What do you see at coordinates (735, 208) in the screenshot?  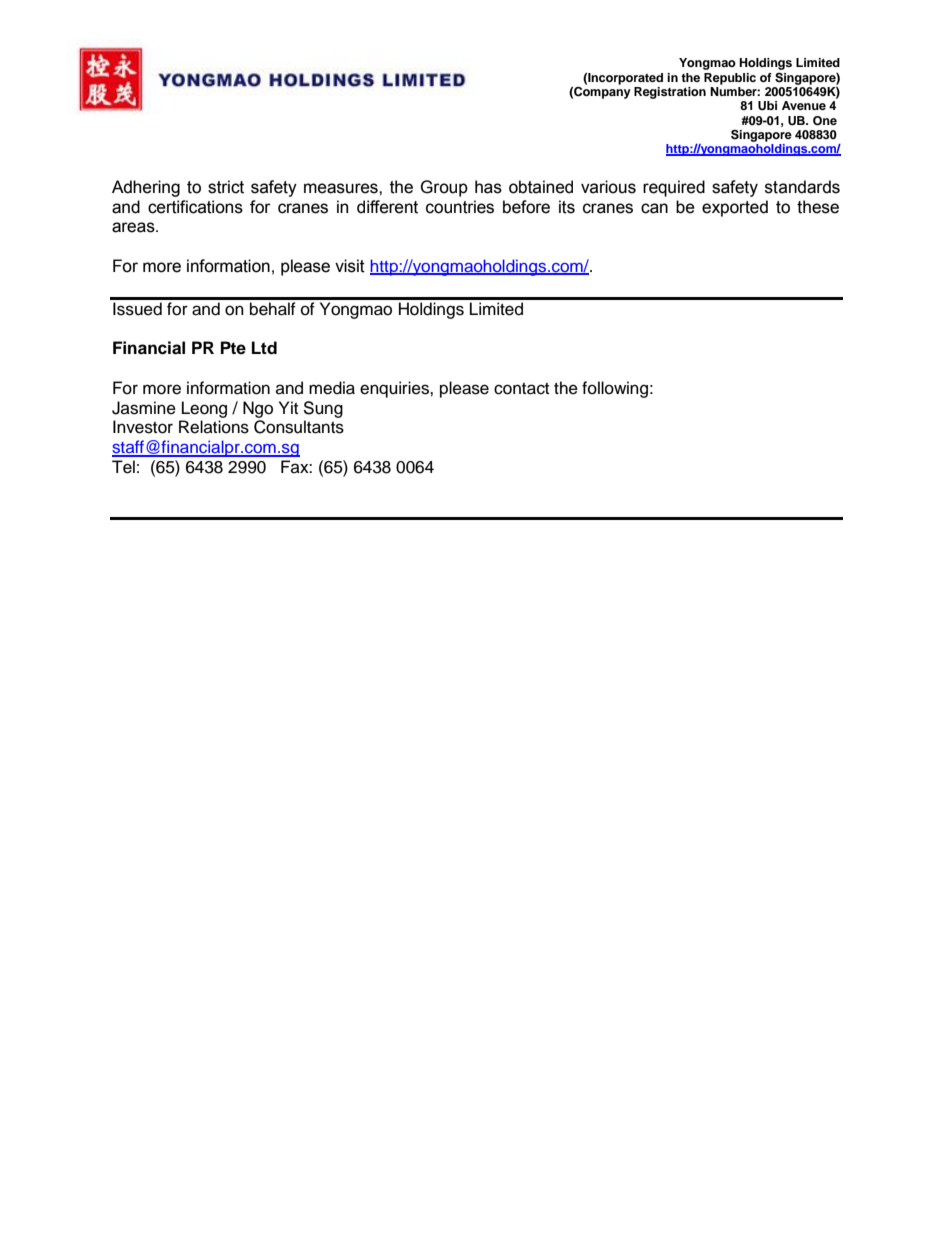 I see `exported` at bounding box center [735, 208].
